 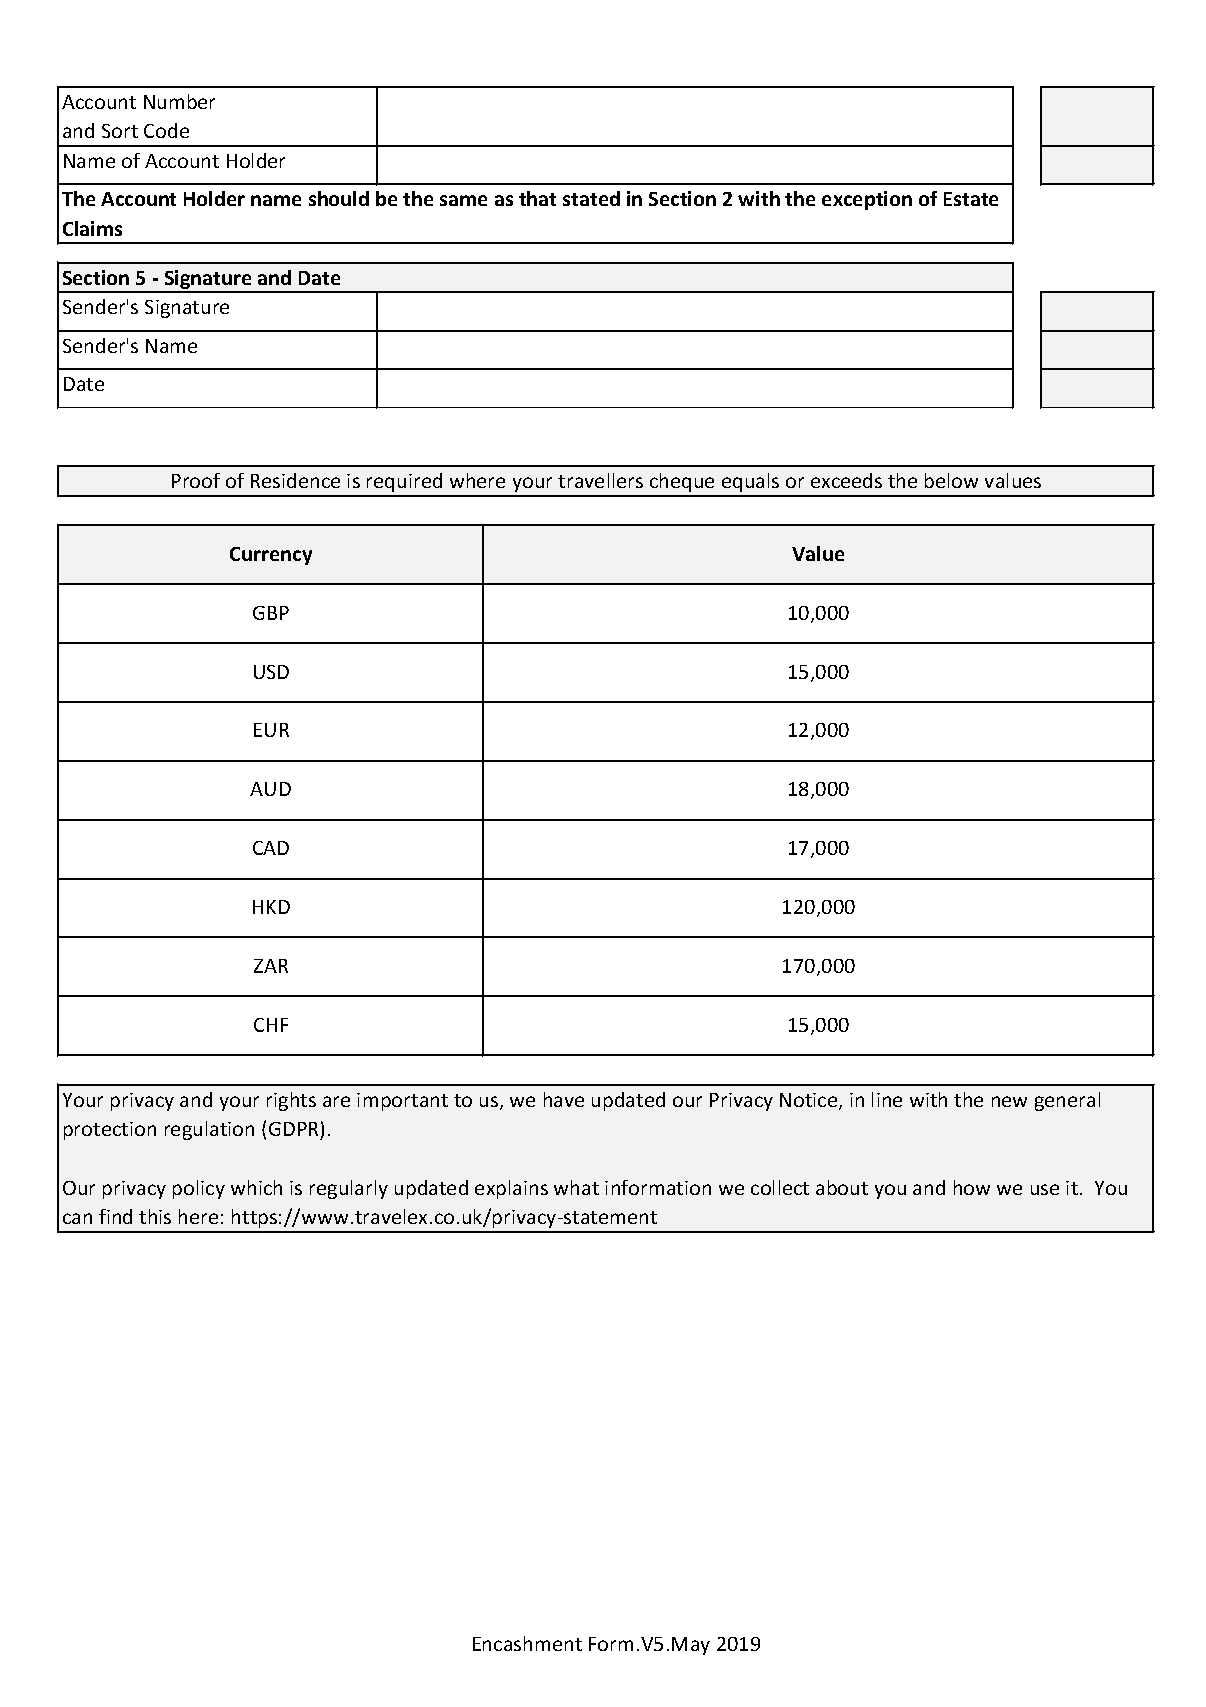 What do you see at coordinates (166, 130) in the image?
I see `Code` at bounding box center [166, 130].
